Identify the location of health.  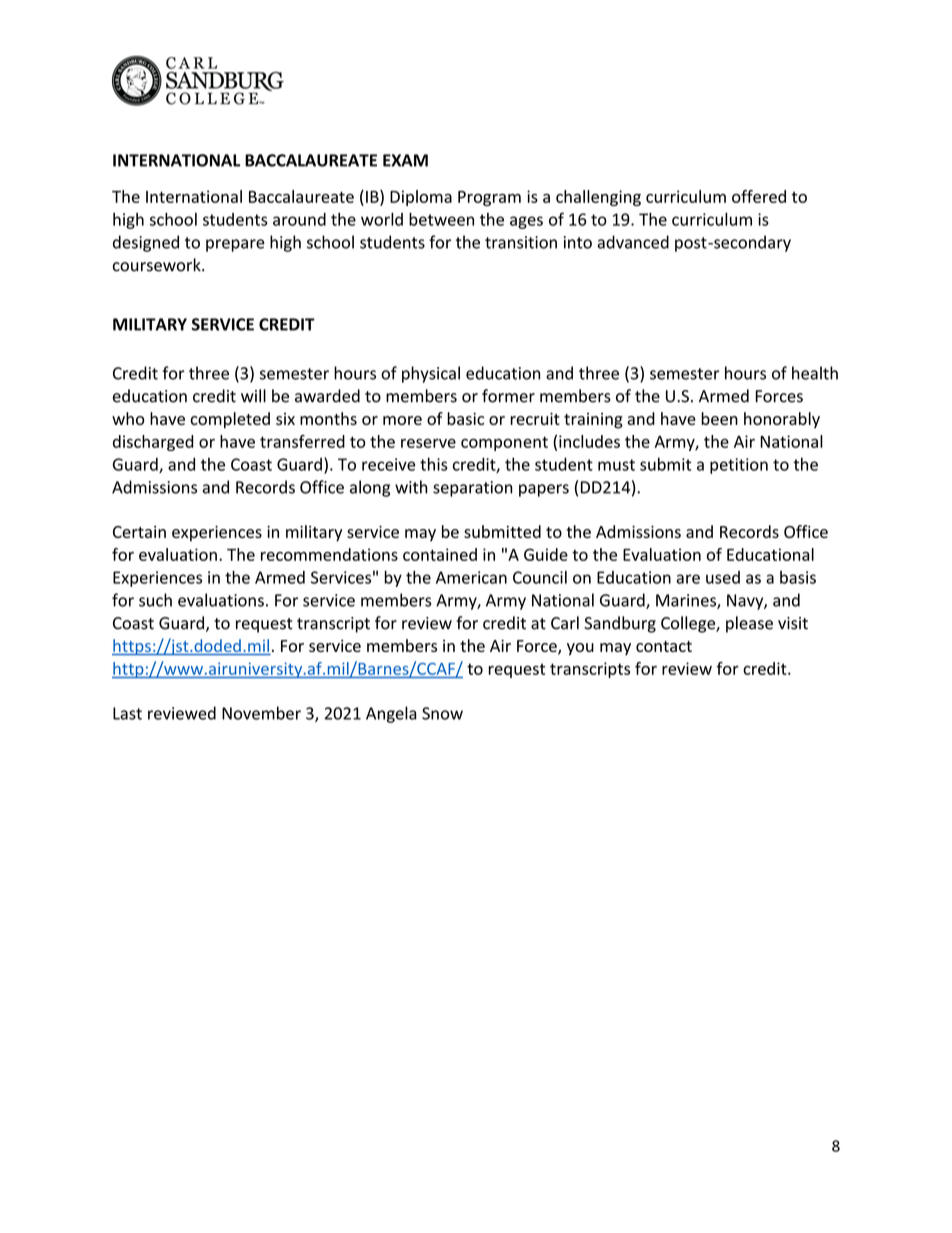
(815, 373).
